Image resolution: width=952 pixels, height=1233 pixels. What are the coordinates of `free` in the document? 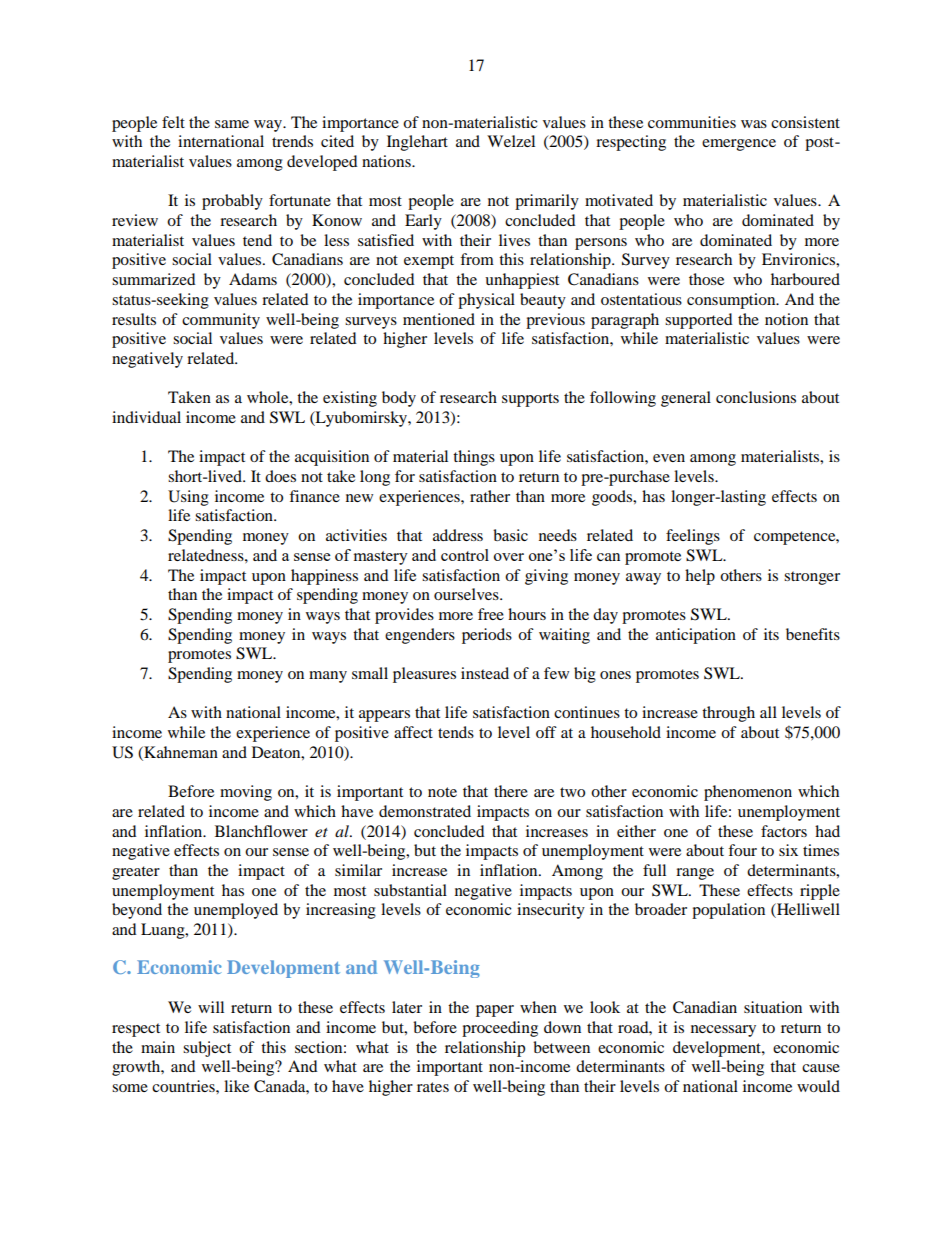 It's located at (491, 614).
